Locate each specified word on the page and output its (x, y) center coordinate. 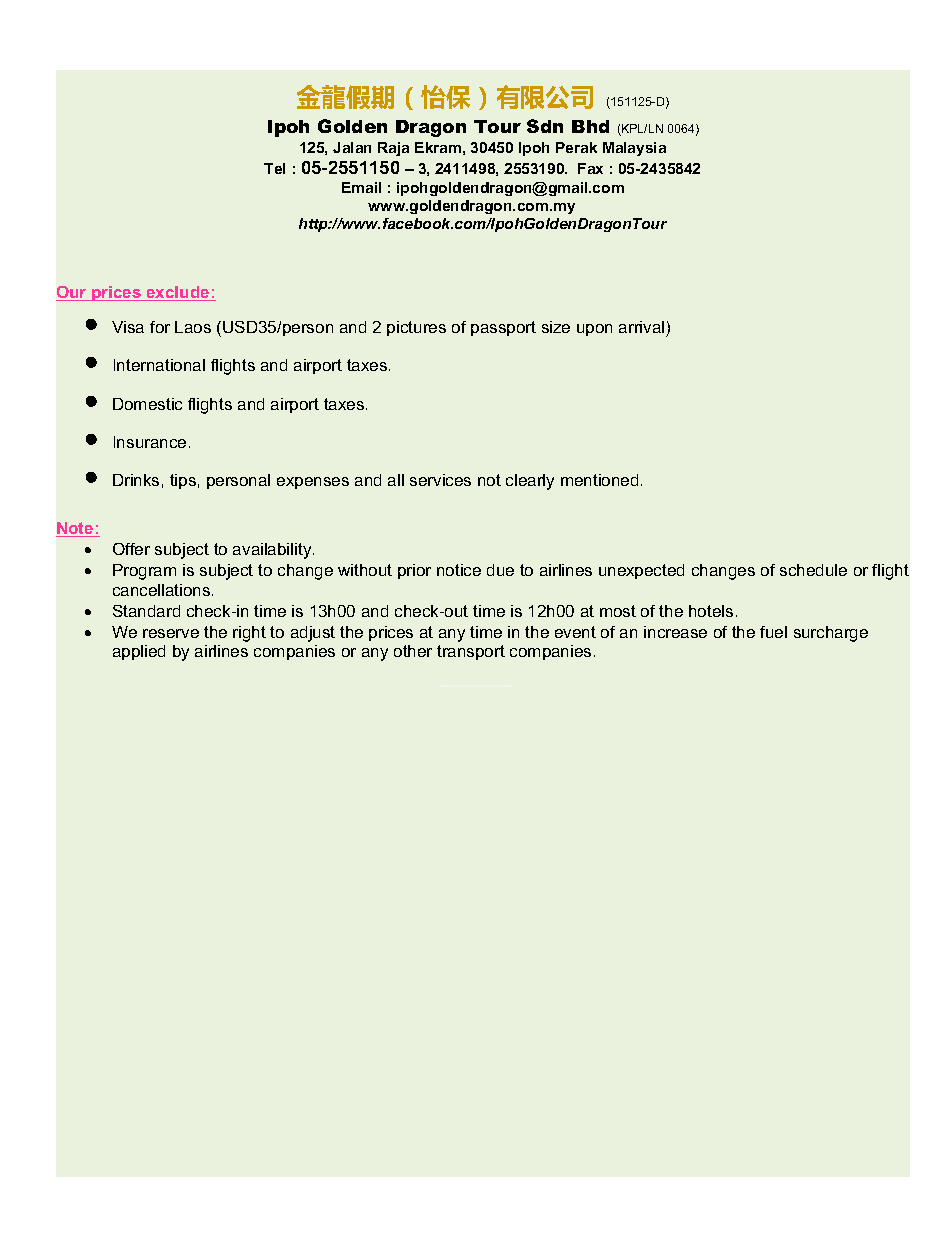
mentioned (599, 480)
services (440, 480)
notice (459, 570)
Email (361, 187)
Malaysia (634, 149)
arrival (641, 327)
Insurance (150, 442)
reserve (171, 633)
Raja (393, 149)
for (160, 327)
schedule (813, 570)
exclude (178, 293)
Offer (131, 549)
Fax (590, 168)
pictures (416, 328)
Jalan (352, 147)
